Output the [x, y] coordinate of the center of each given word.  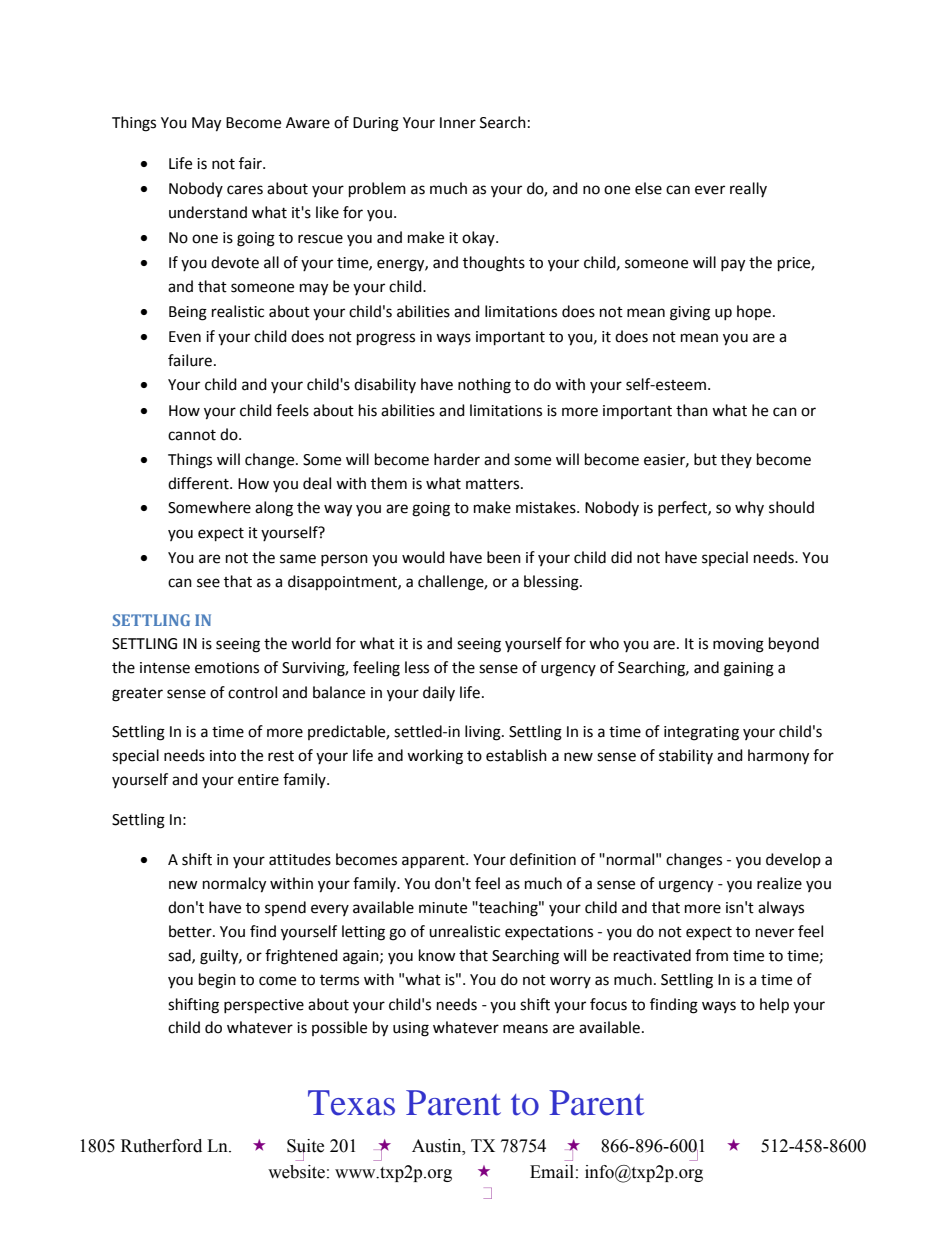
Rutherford [161, 1146]
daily [439, 693]
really [748, 189]
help [774, 1006]
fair [251, 163]
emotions [227, 668]
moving [738, 645]
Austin [438, 1146]
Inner [458, 123]
